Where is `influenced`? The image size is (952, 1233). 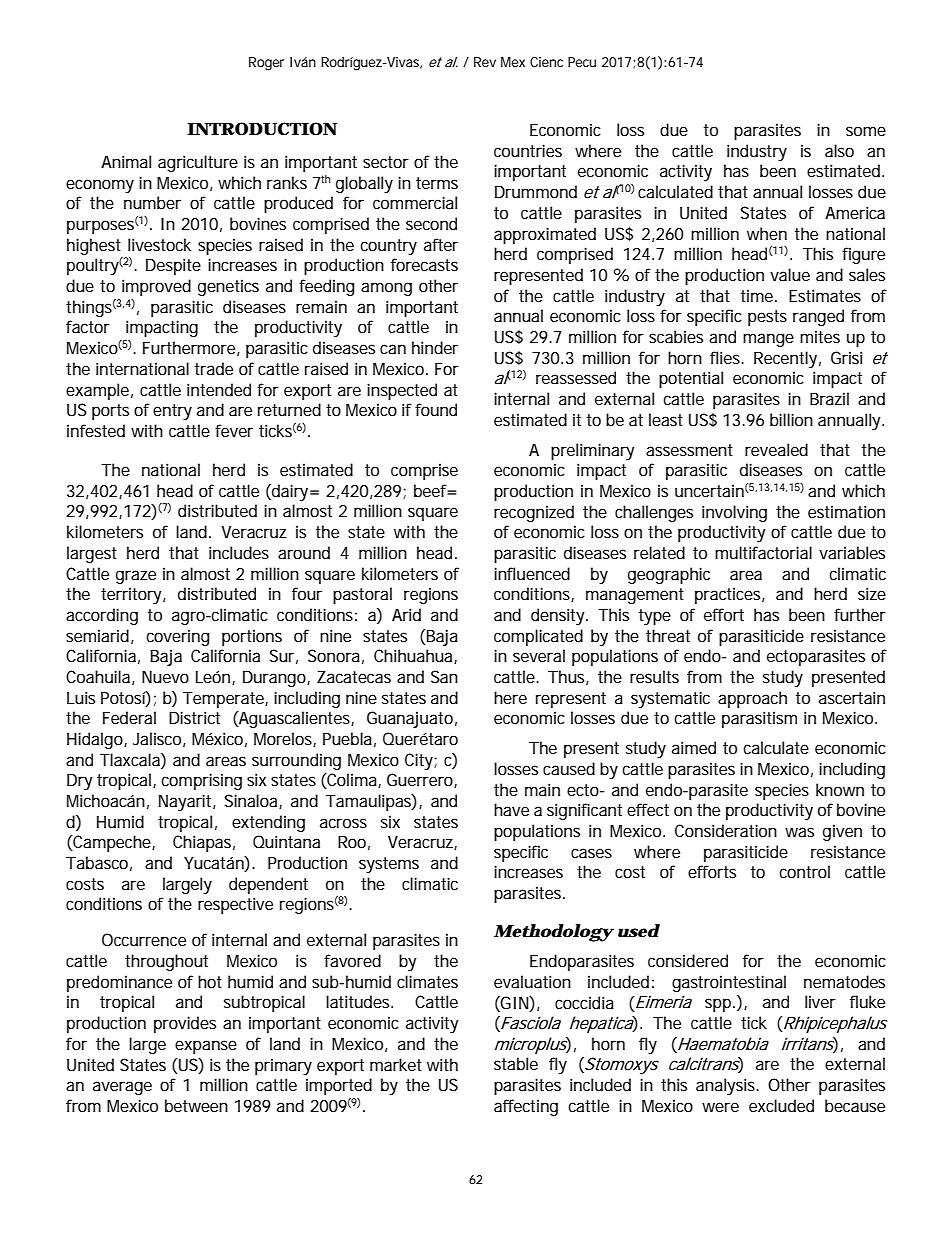
influenced is located at coordinates (532, 573).
